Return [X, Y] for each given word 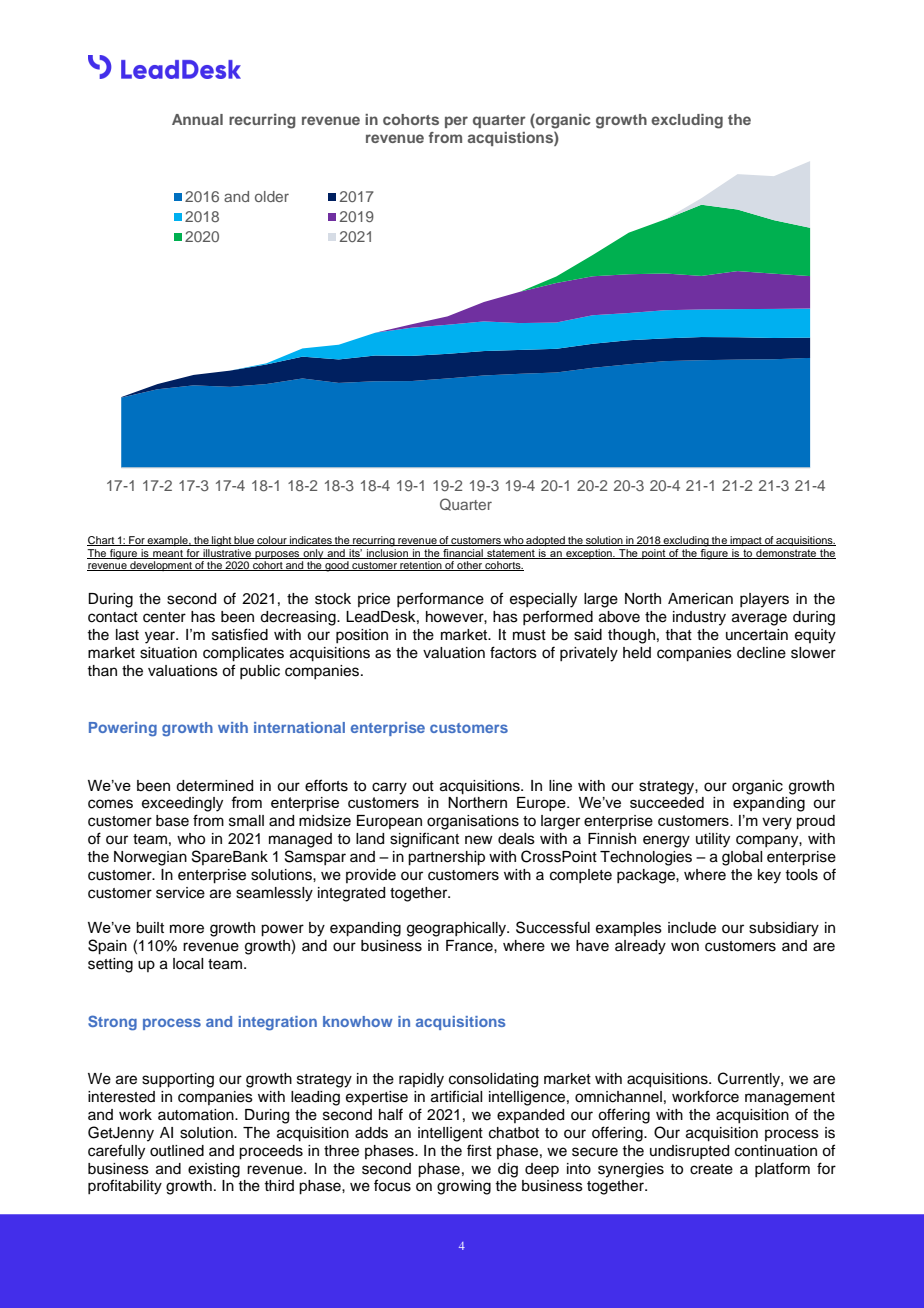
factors [513, 652]
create [711, 1169]
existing [214, 1170]
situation [168, 653]
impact [746, 541]
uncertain [757, 635]
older [272, 196]
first [479, 1150]
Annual [197, 119]
